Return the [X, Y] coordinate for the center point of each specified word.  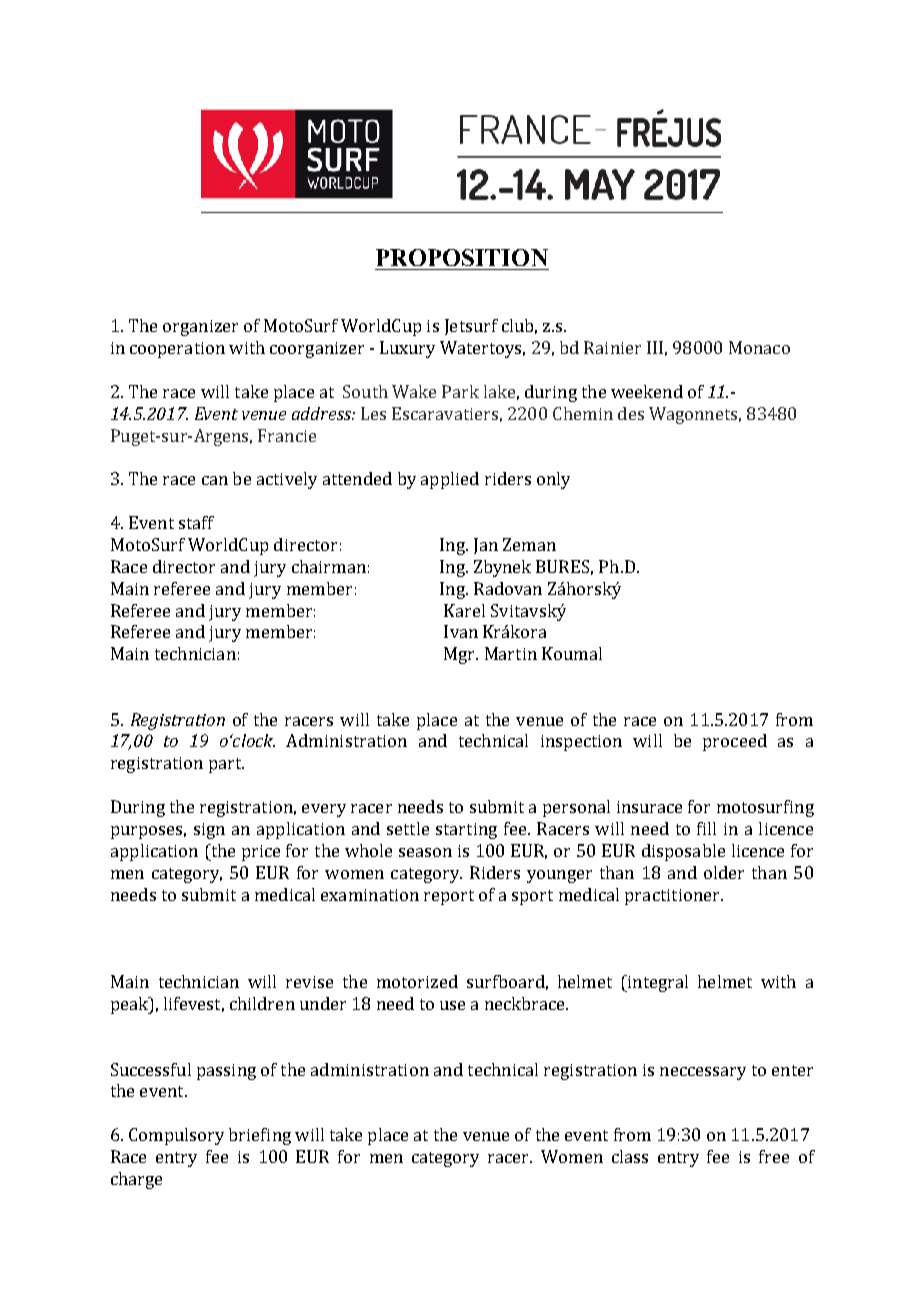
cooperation [177, 350]
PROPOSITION [462, 257]
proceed [735, 742]
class [630, 1156]
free [774, 1156]
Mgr [461, 655]
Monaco [759, 347]
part [226, 765]
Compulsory [176, 1136]
